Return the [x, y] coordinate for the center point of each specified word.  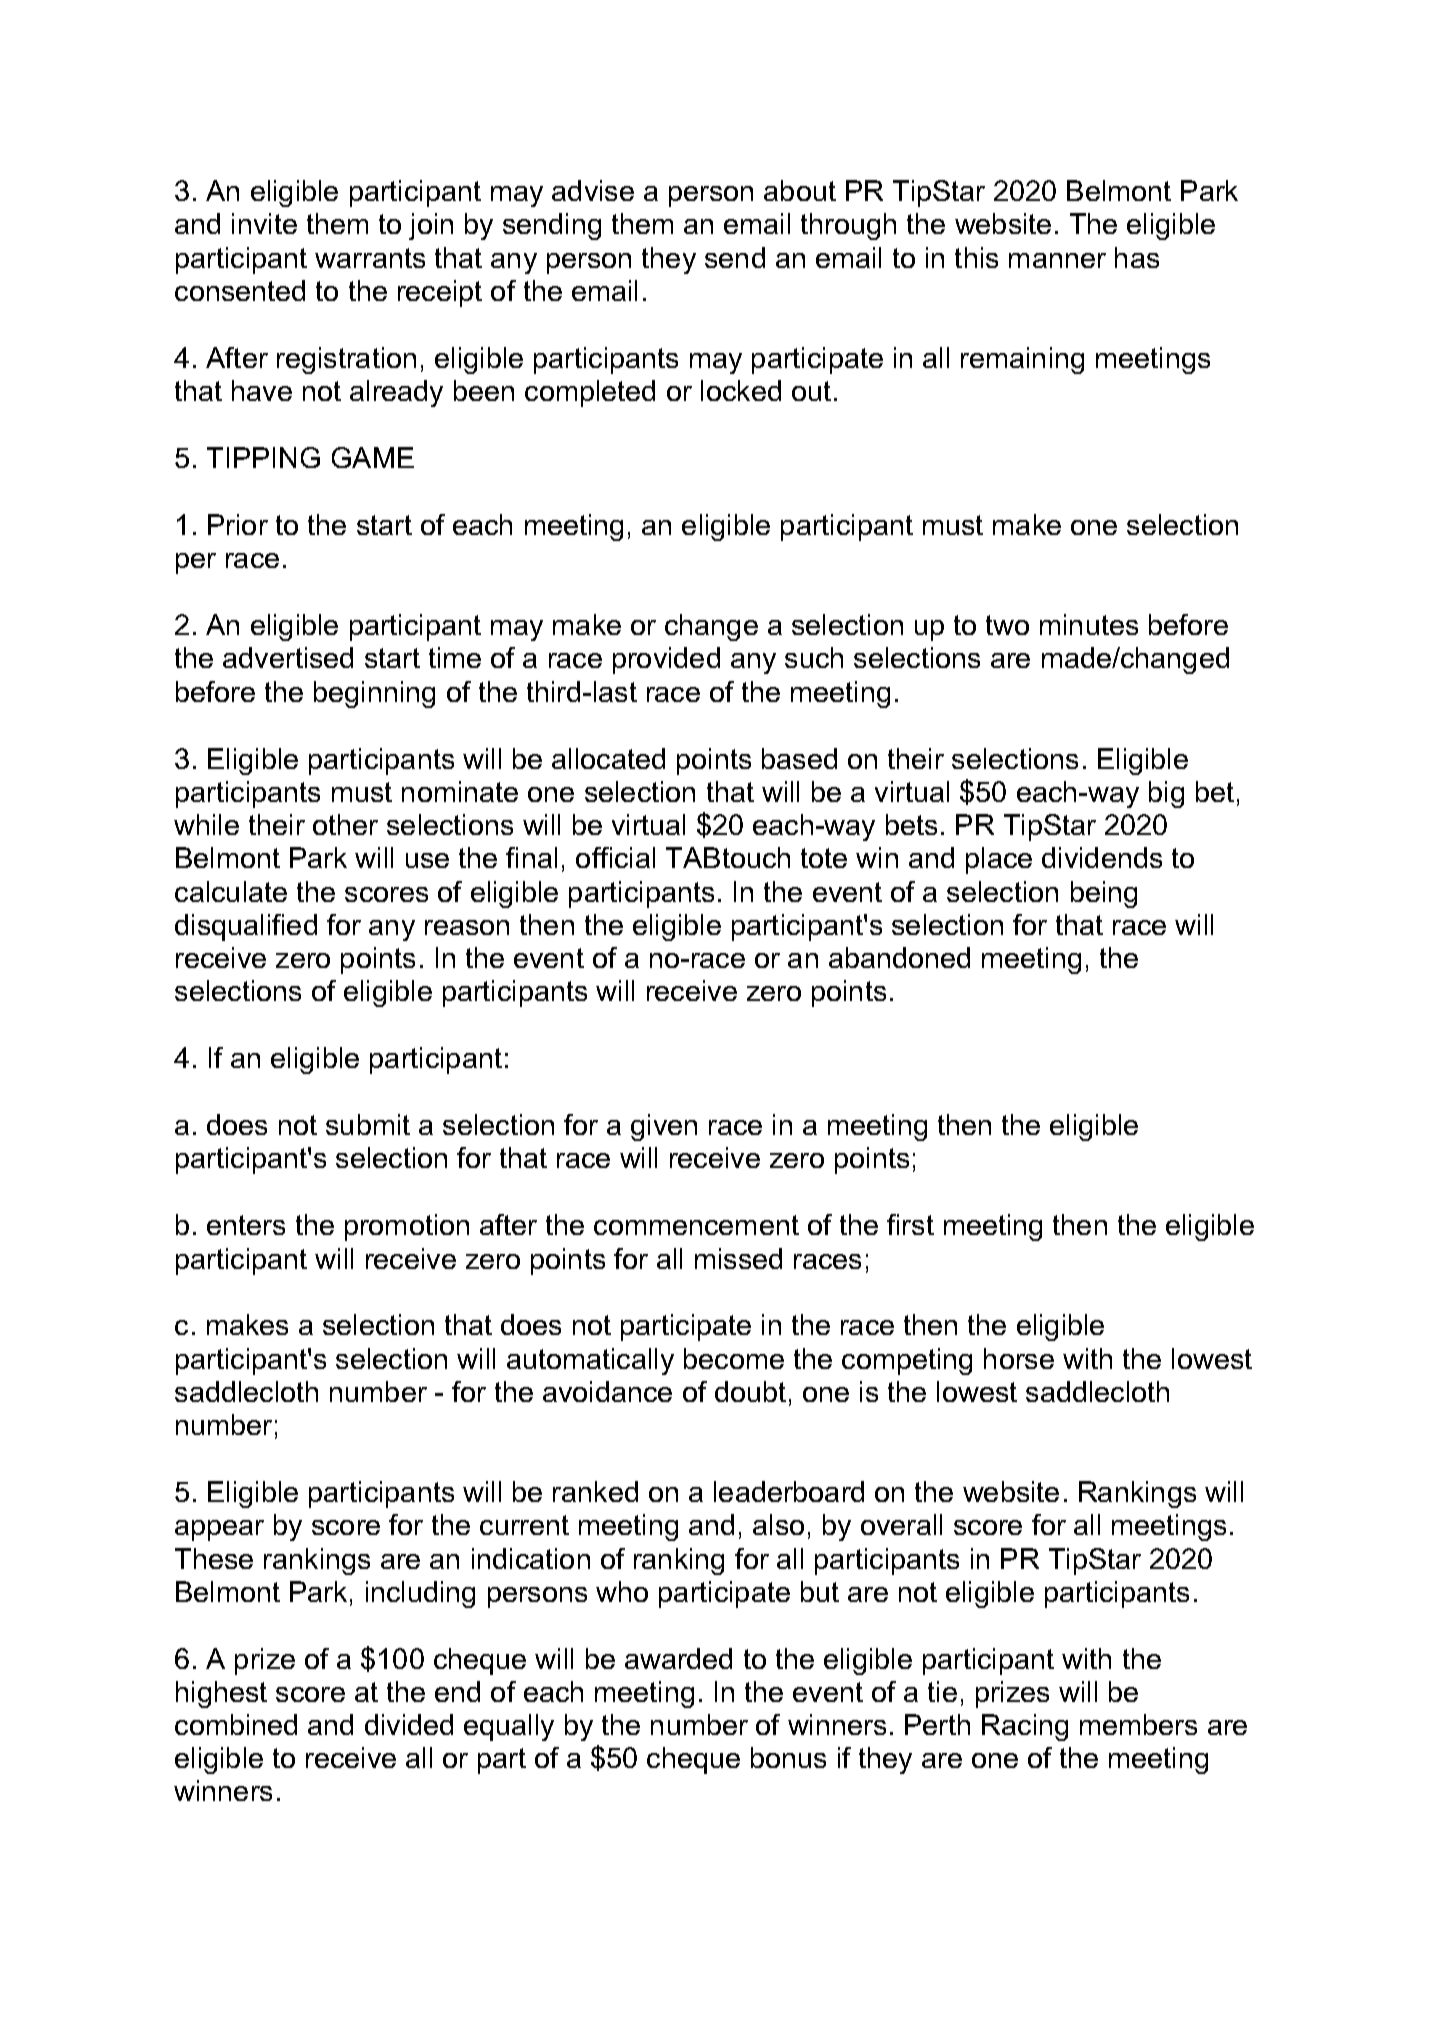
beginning [374, 694]
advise [593, 190]
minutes [1089, 624]
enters [246, 1225]
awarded [678, 1658]
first [910, 1224]
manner [1057, 260]
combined [236, 1724]
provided [666, 660]
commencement [696, 1225]
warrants [370, 258]
